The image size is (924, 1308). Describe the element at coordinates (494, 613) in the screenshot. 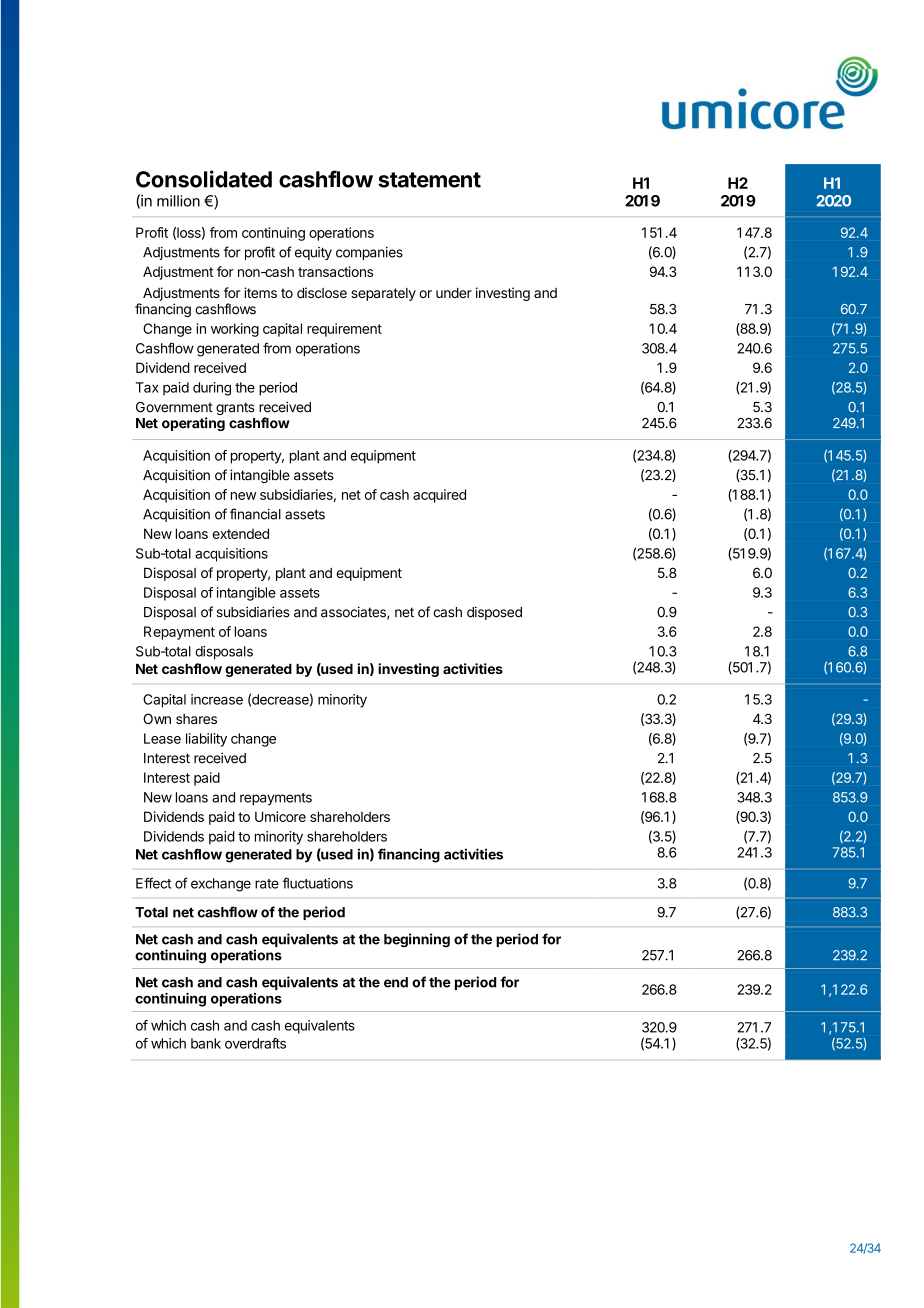

I see `disposed` at that location.
